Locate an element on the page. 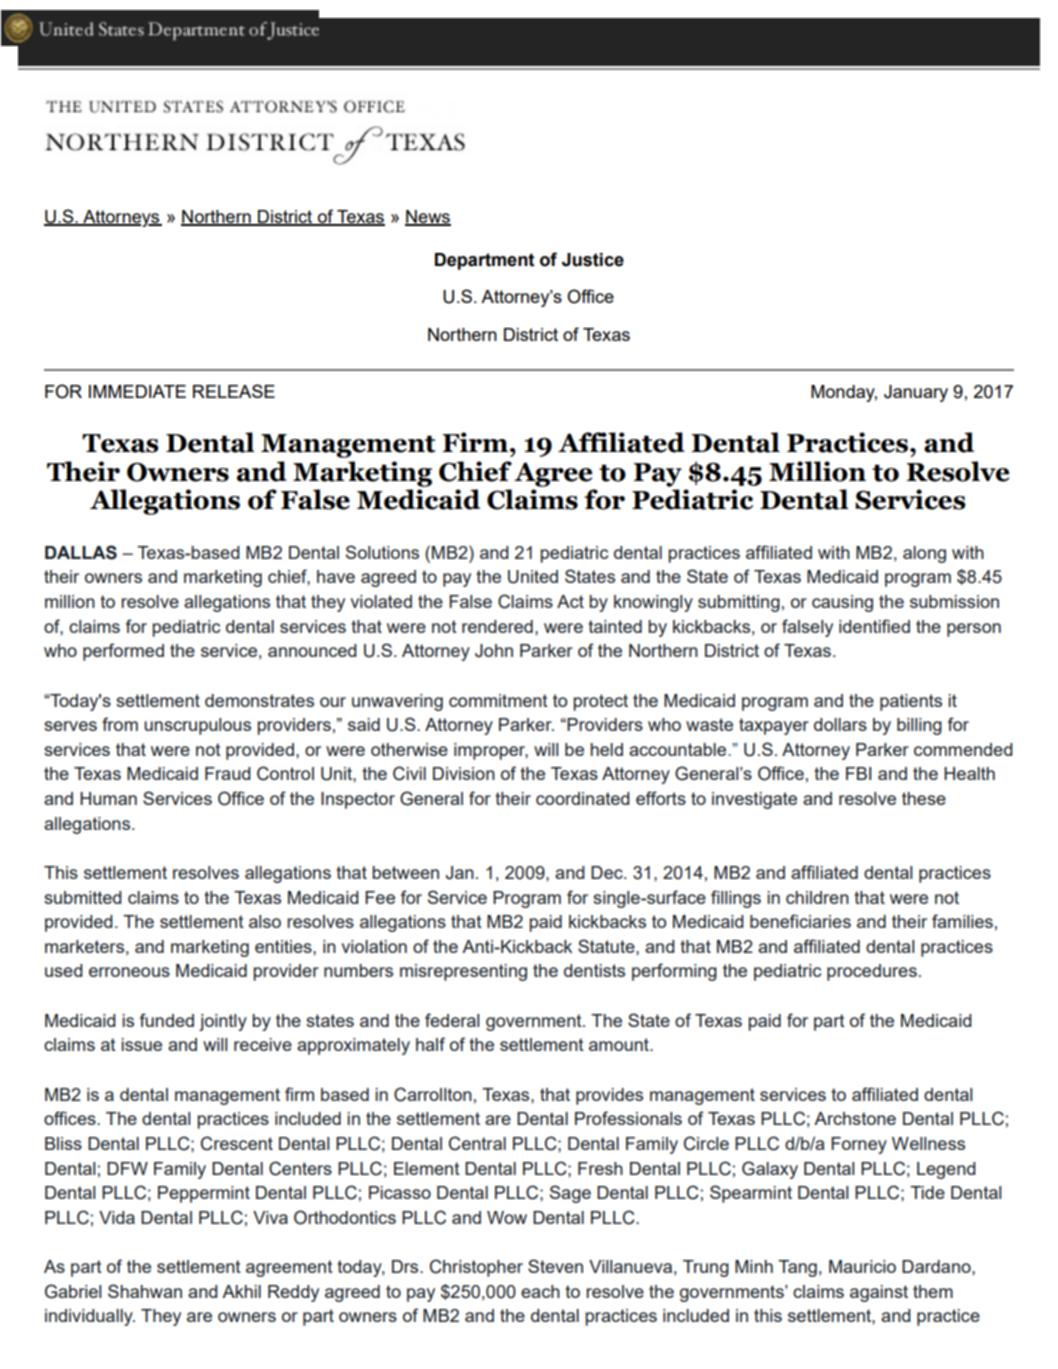 The height and width of the document is (1369, 1058). Division is located at coordinates (464, 773).
